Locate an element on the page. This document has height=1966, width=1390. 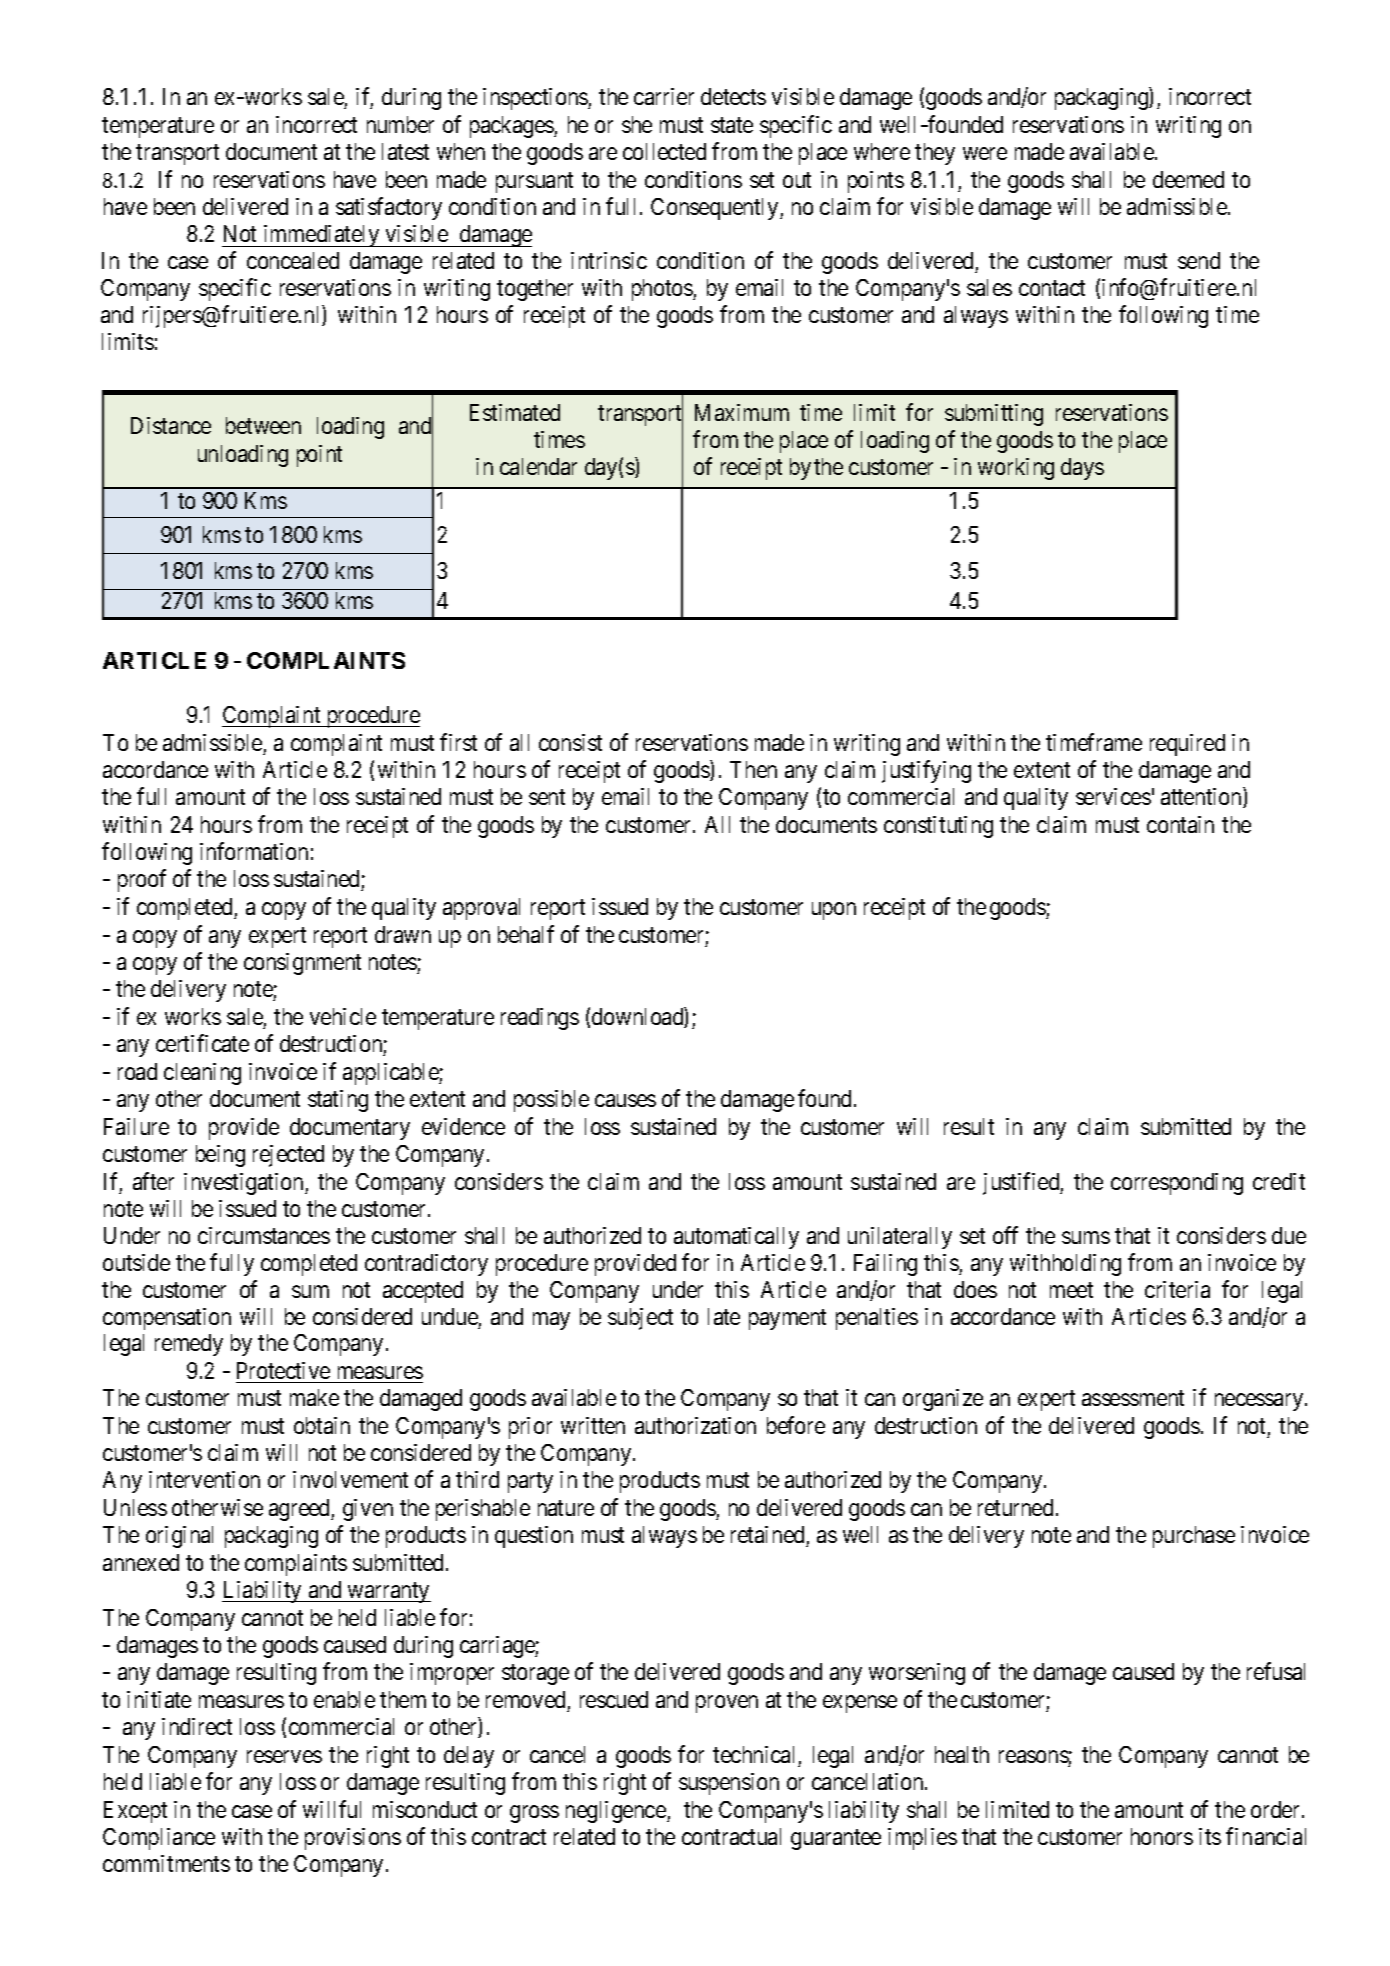
consignment is located at coordinates (302, 964).
